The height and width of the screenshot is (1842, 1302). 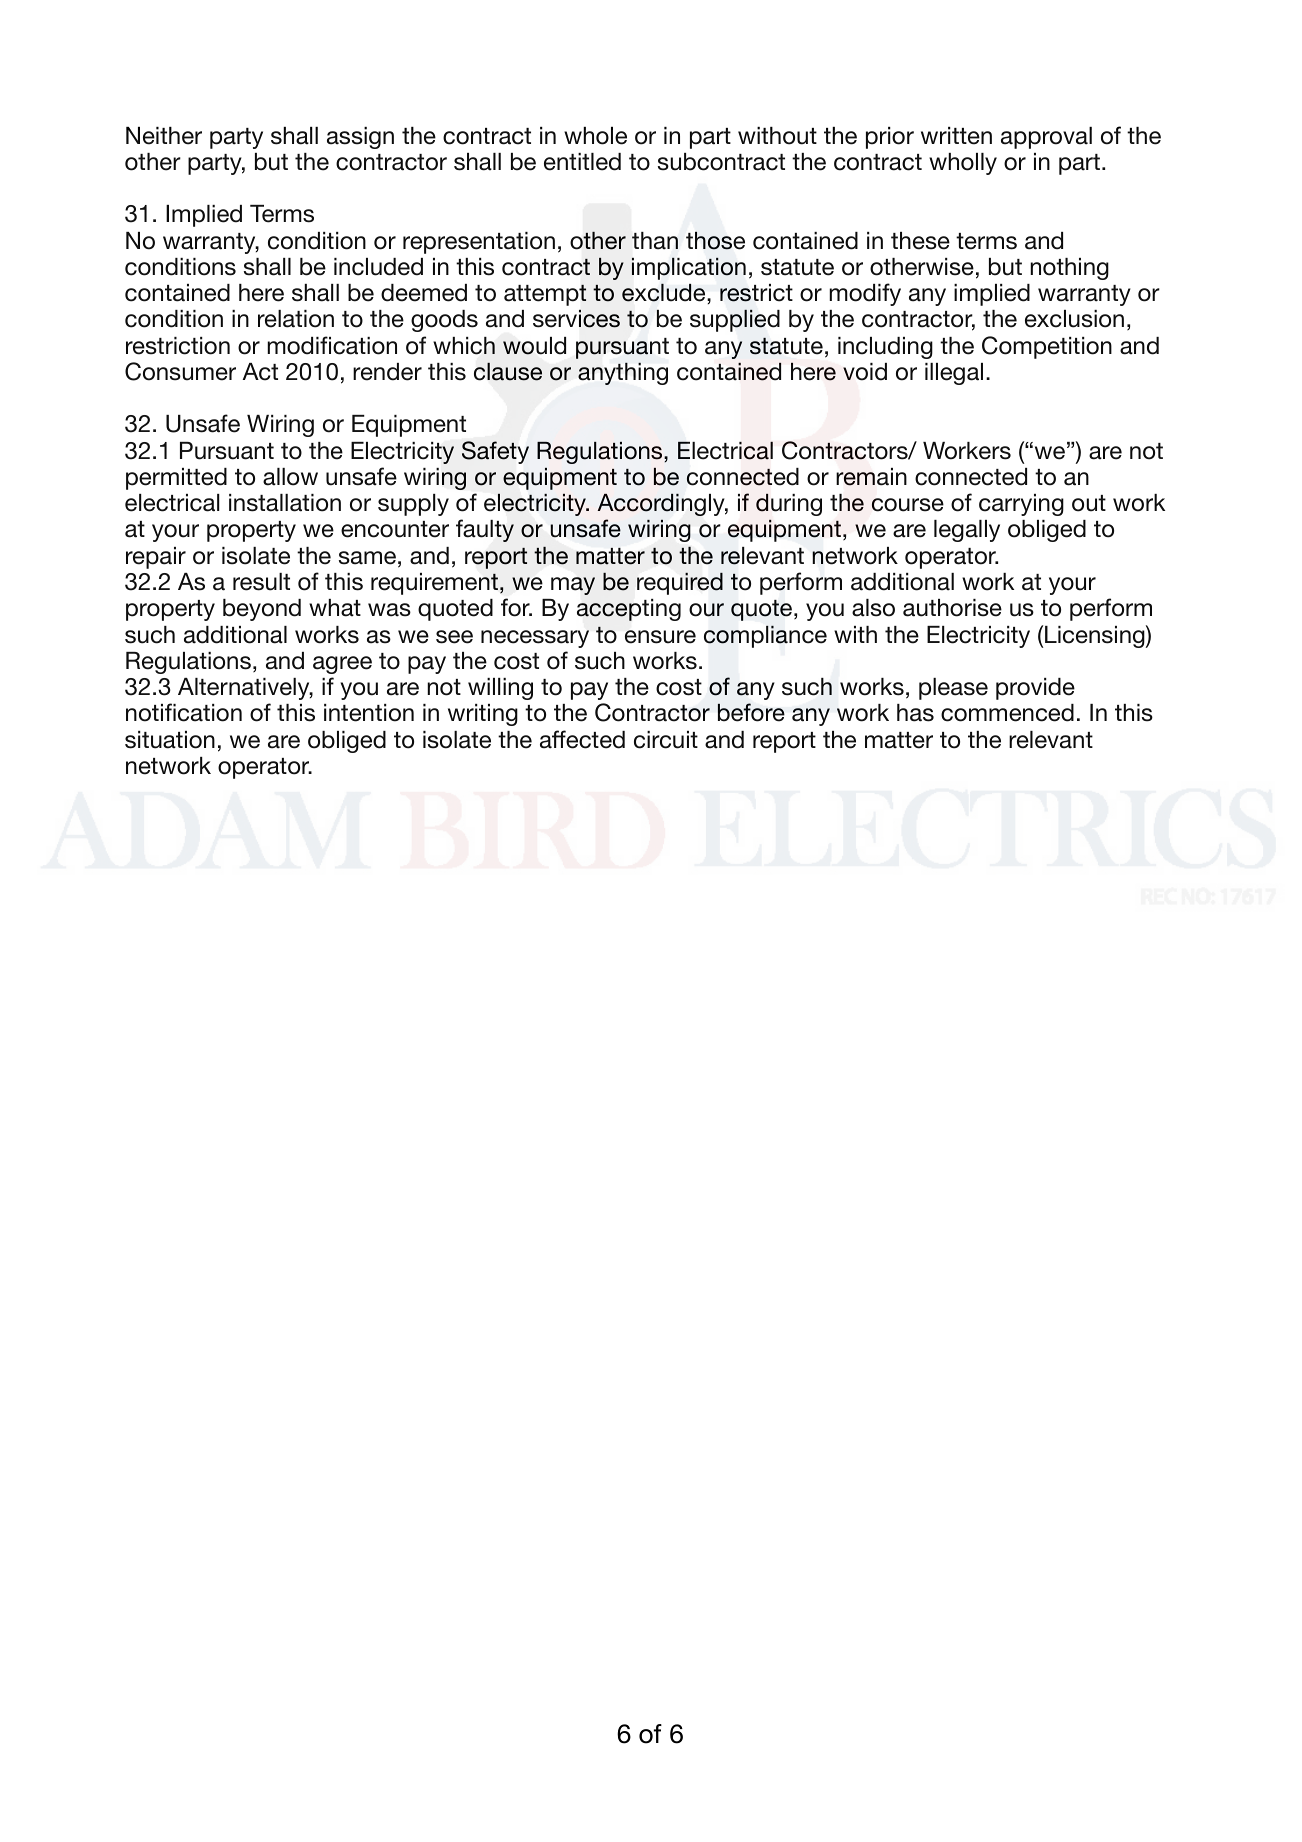 I want to click on assign, so click(x=360, y=138).
